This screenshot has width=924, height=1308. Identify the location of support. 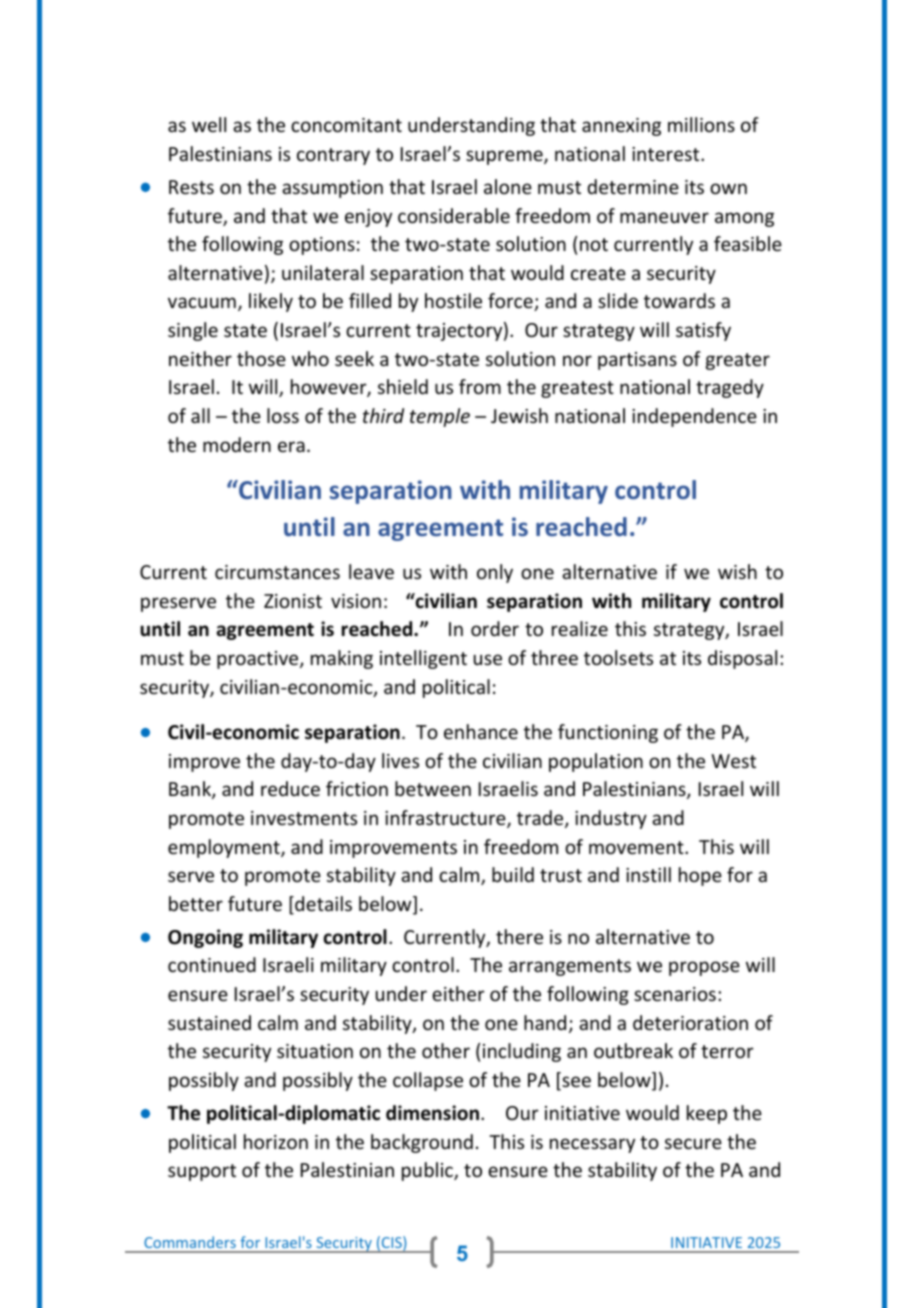
(202, 1172).
